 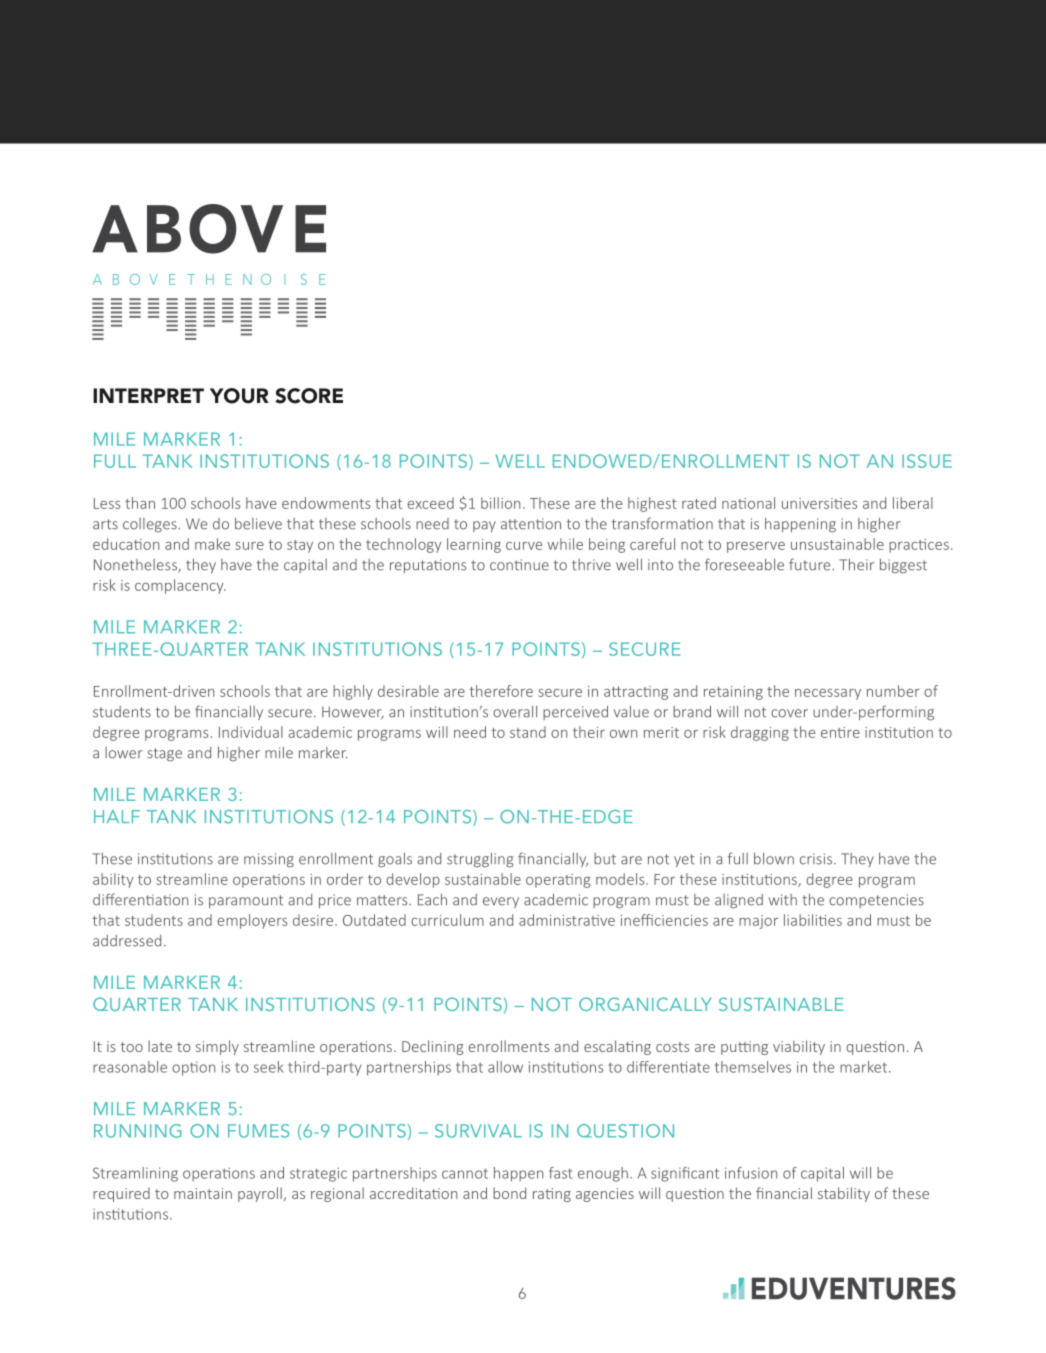 I want to click on fast, so click(x=560, y=1173).
